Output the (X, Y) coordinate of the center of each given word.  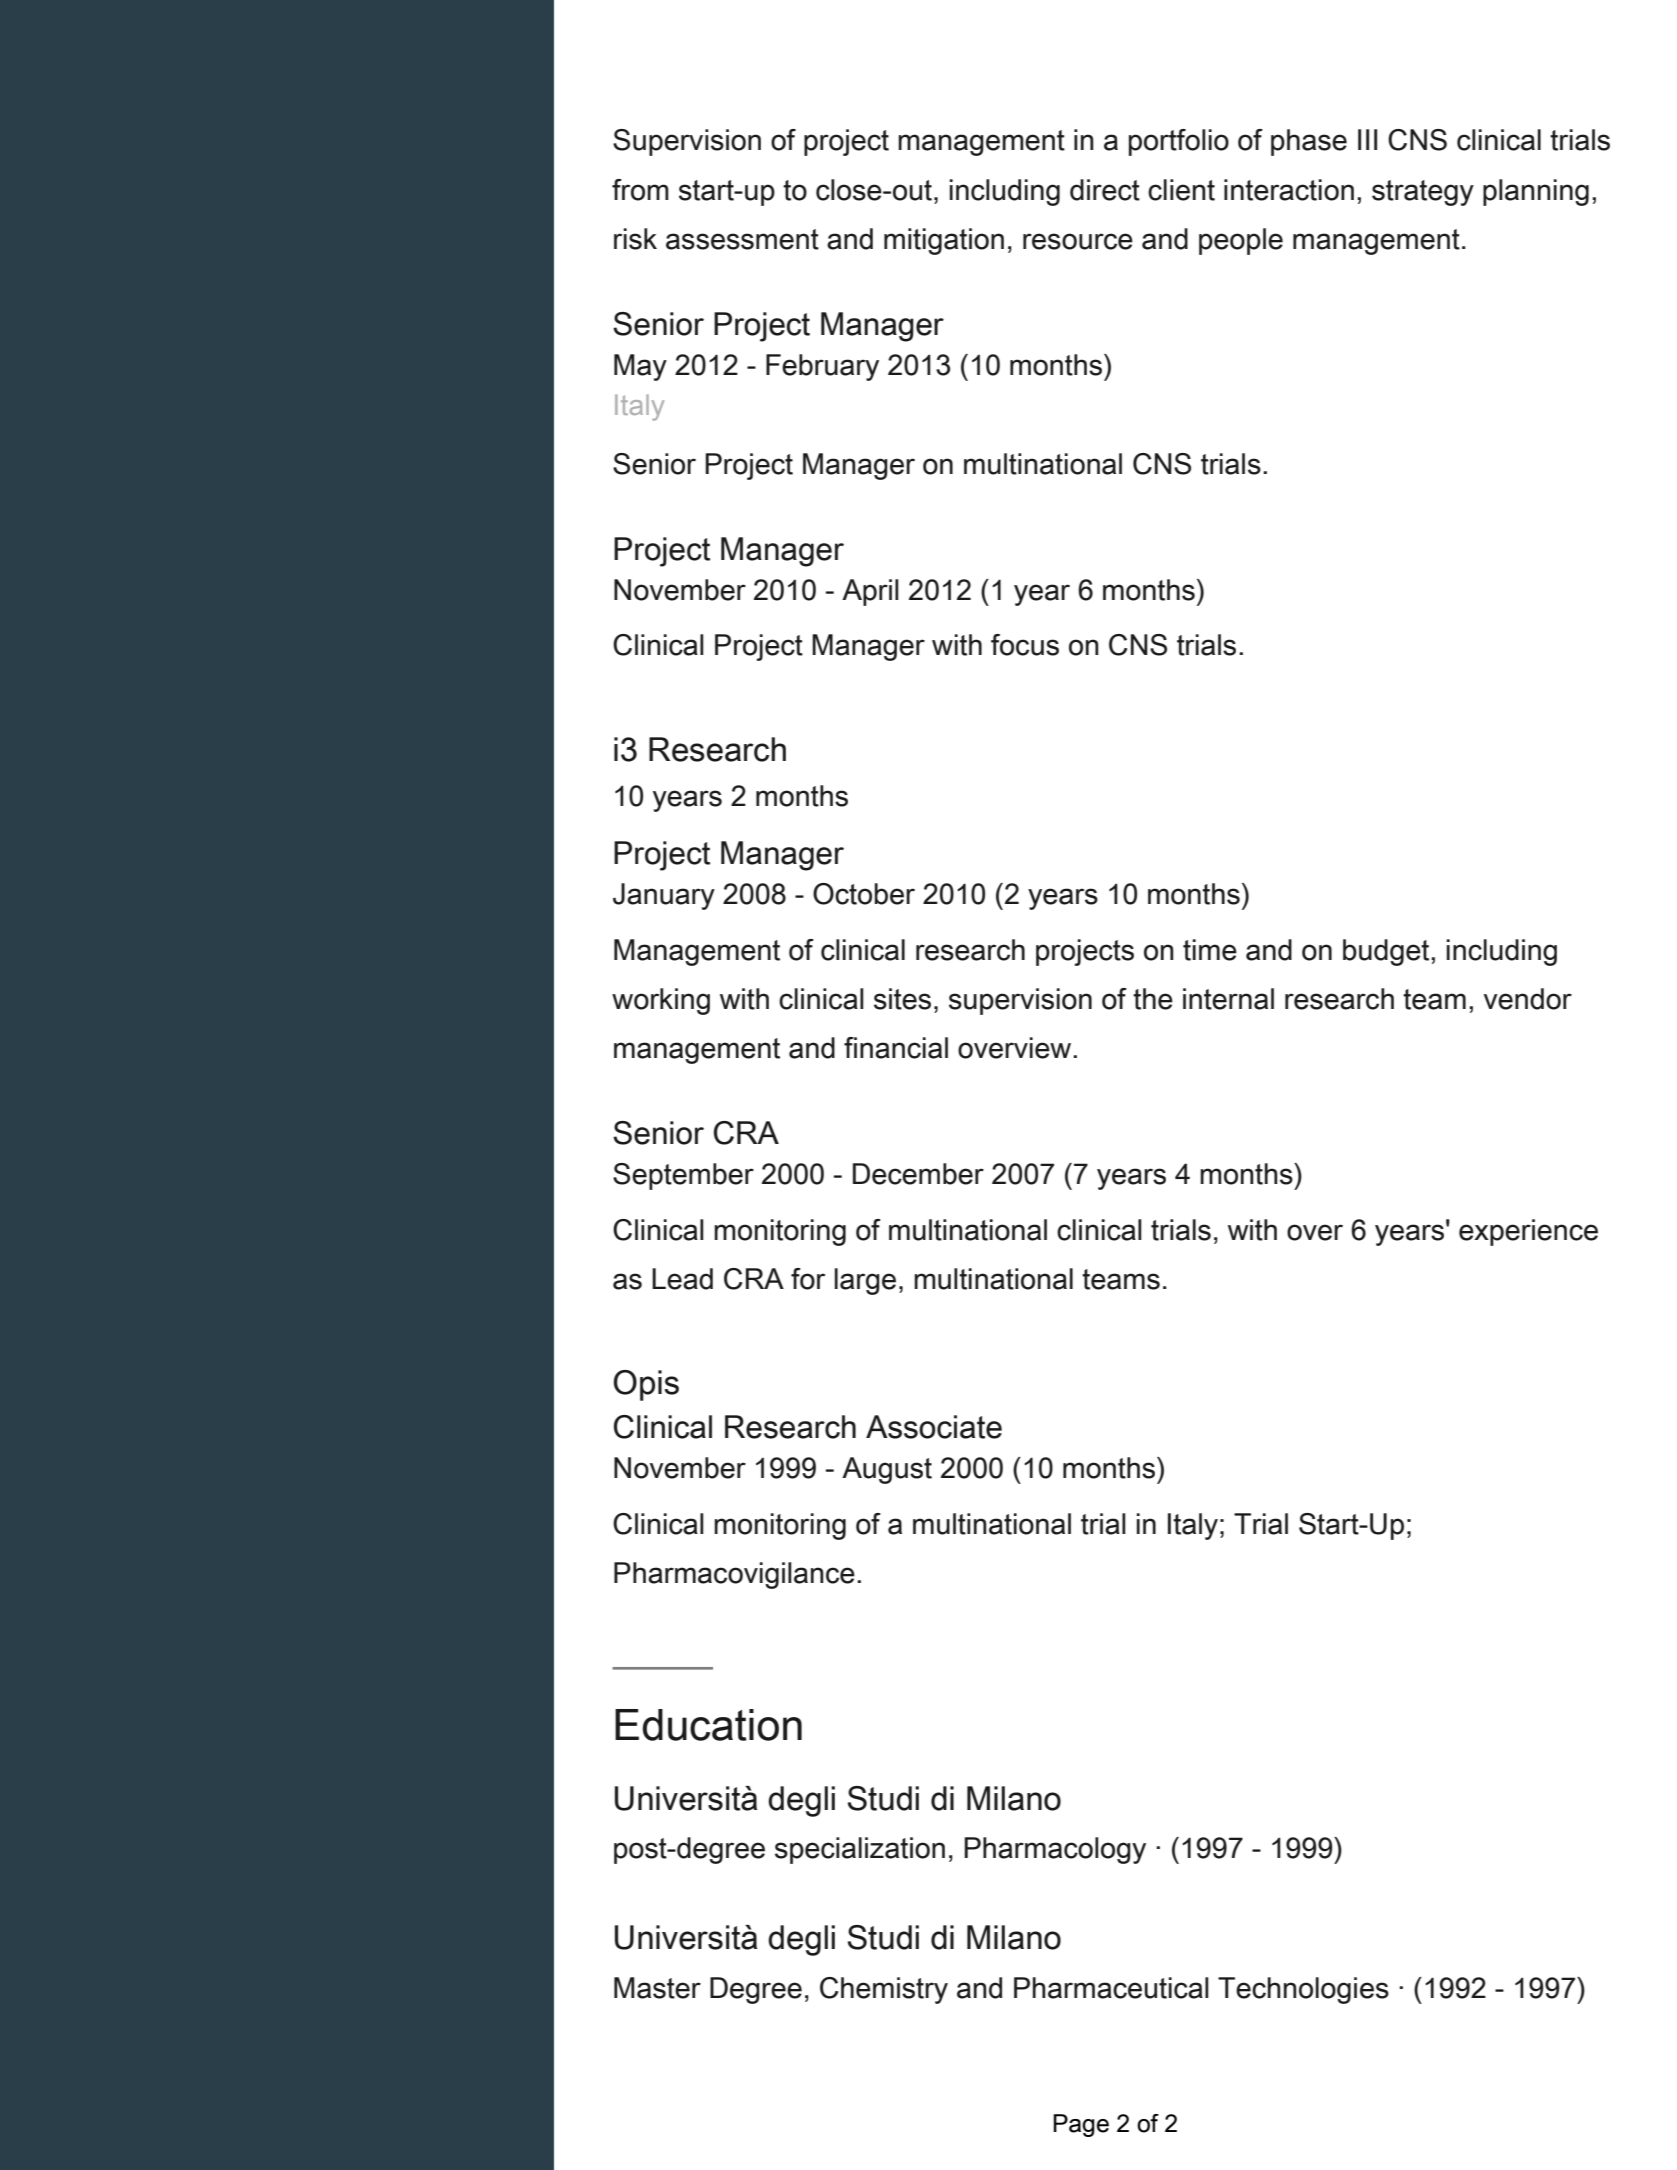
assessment (742, 239)
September (683, 1176)
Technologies (1303, 1990)
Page (1081, 2125)
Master (657, 1988)
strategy (1423, 193)
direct (1105, 190)
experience (1528, 1232)
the (1153, 999)
